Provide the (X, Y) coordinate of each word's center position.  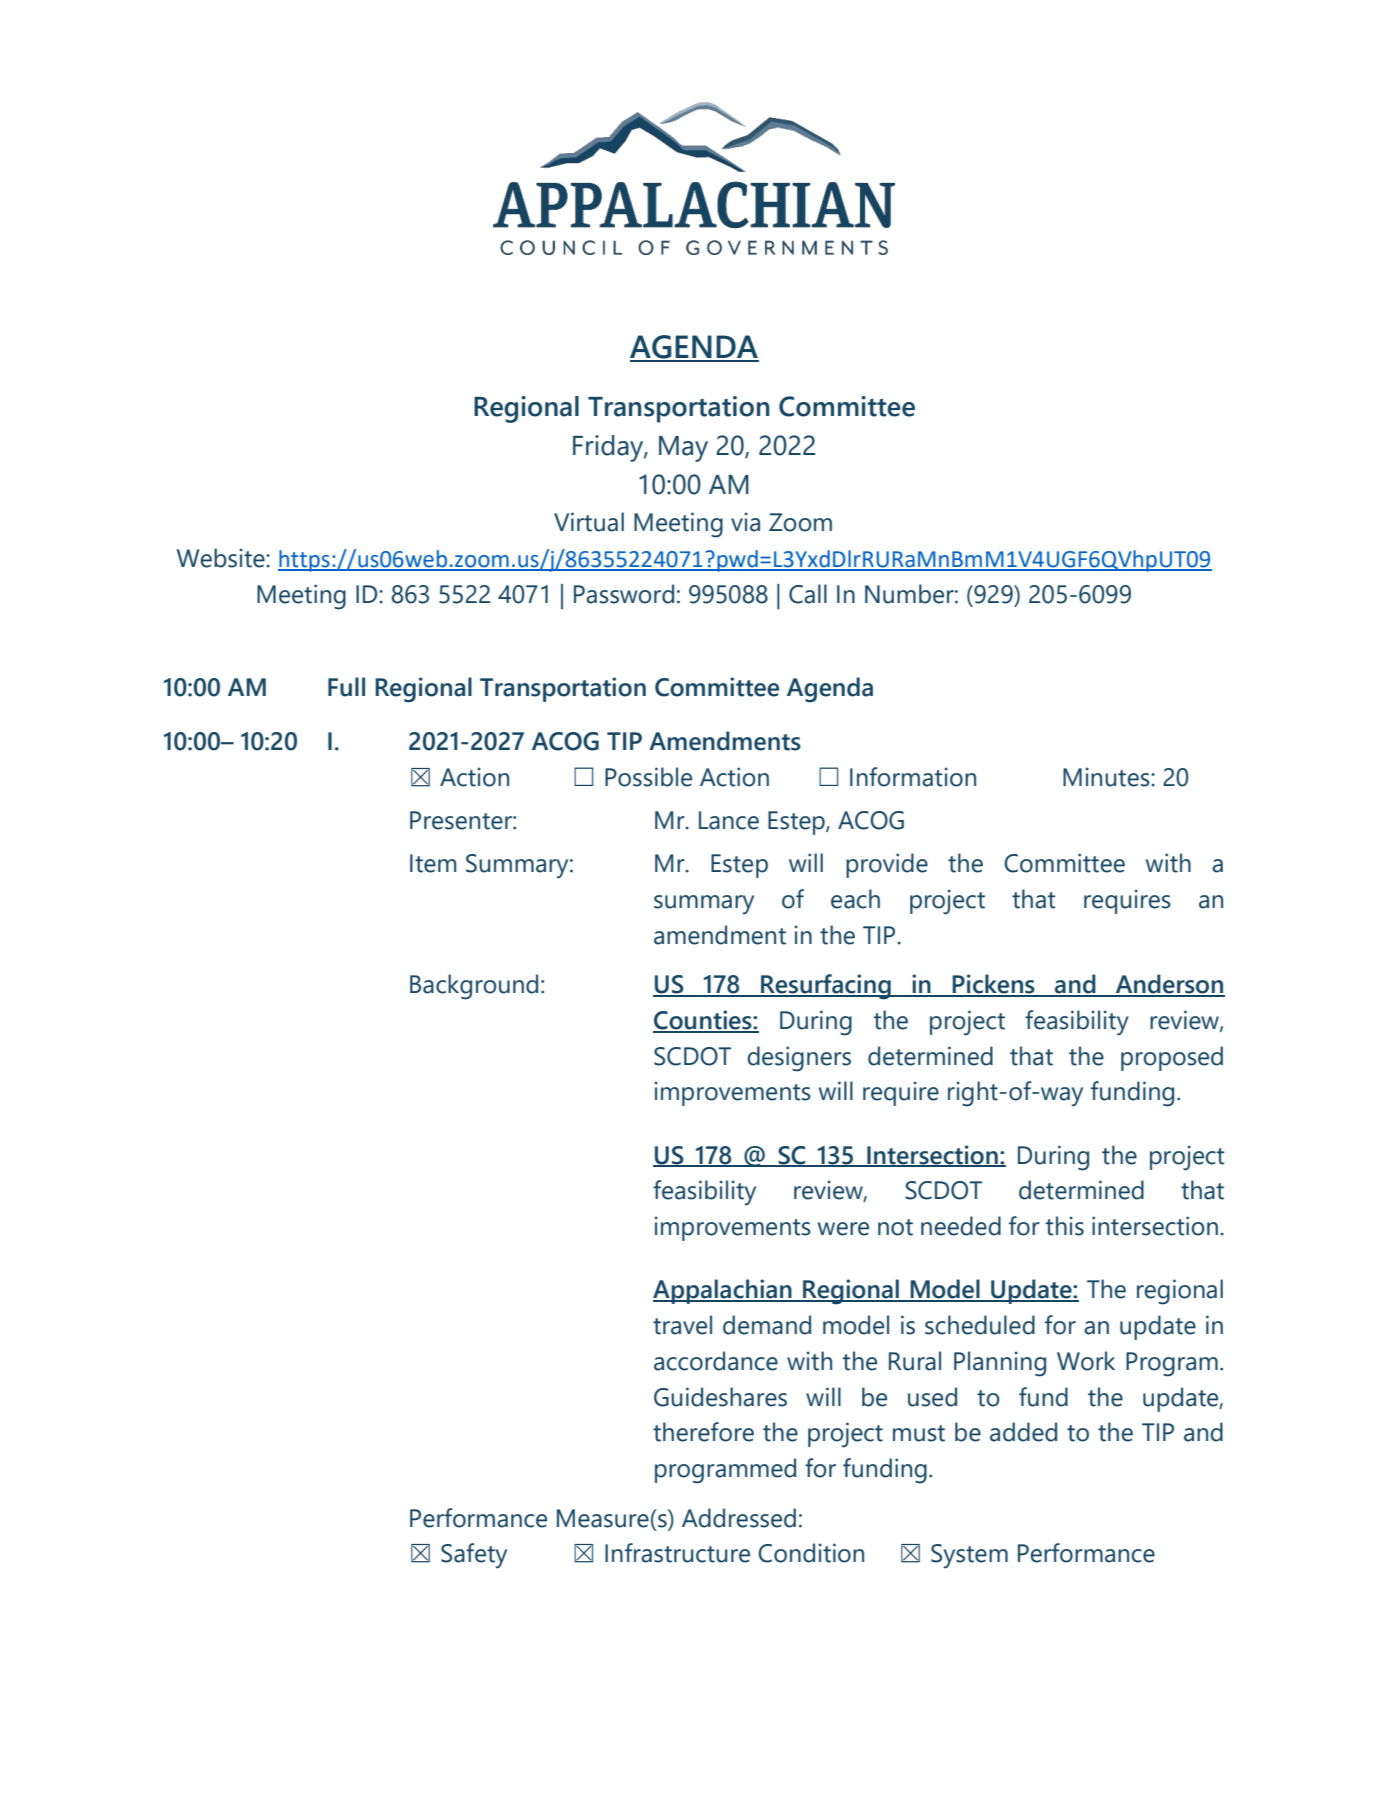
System (969, 1556)
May (683, 449)
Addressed (739, 1518)
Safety (474, 1556)
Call (808, 594)
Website (222, 558)
